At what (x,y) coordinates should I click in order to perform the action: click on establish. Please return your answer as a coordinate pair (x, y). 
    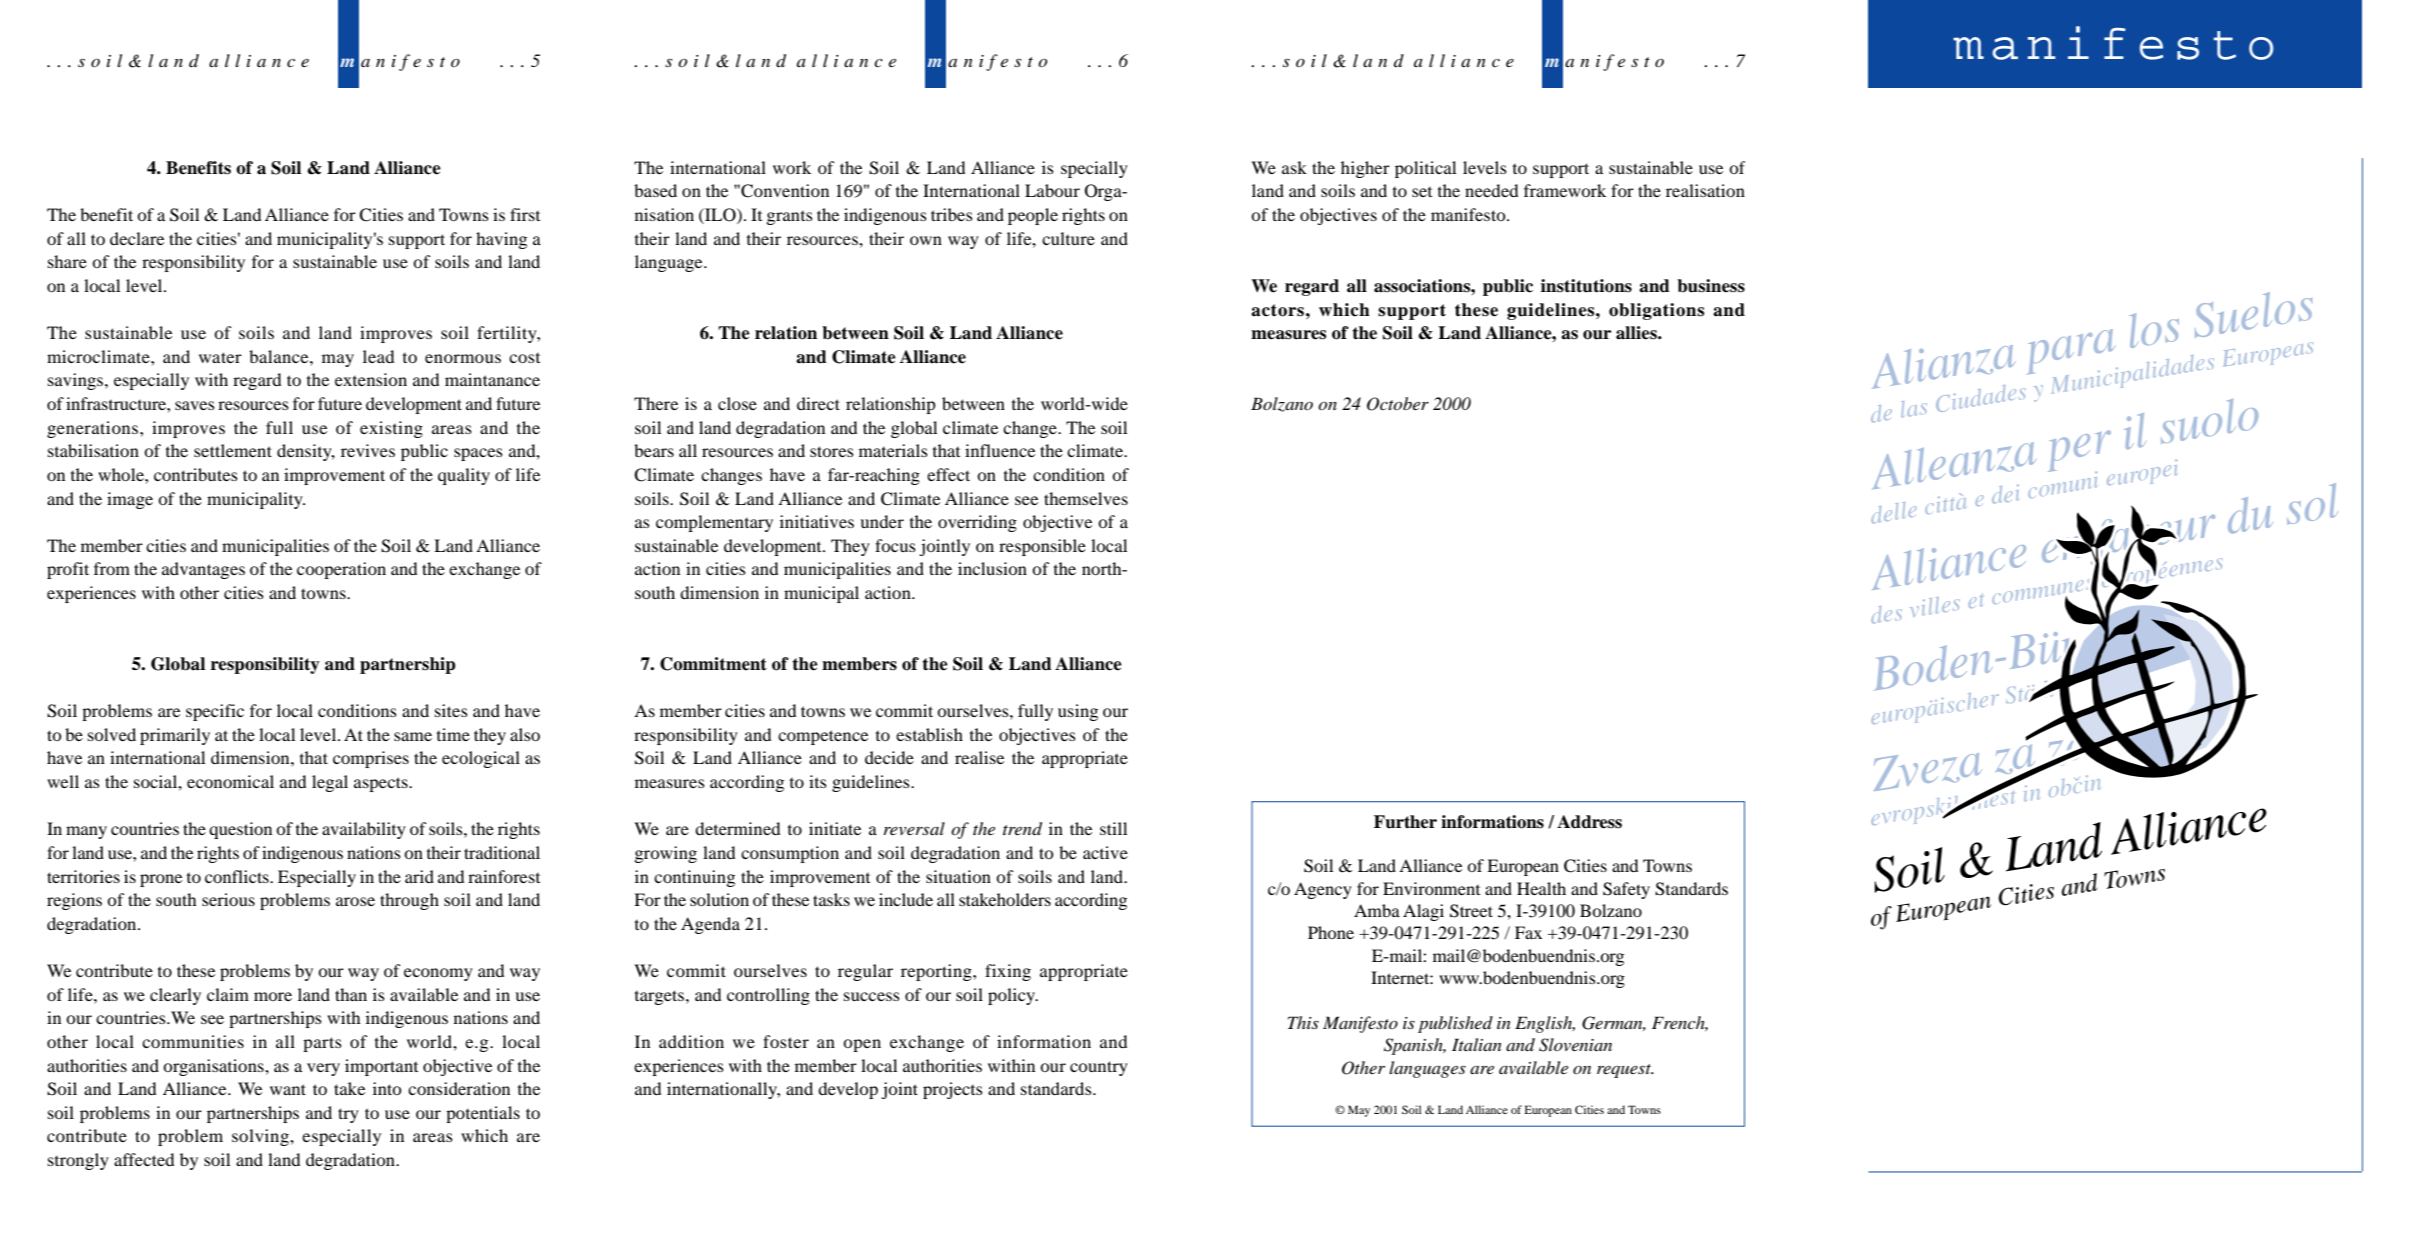
    Looking at the image, I should click on (929, 734).
